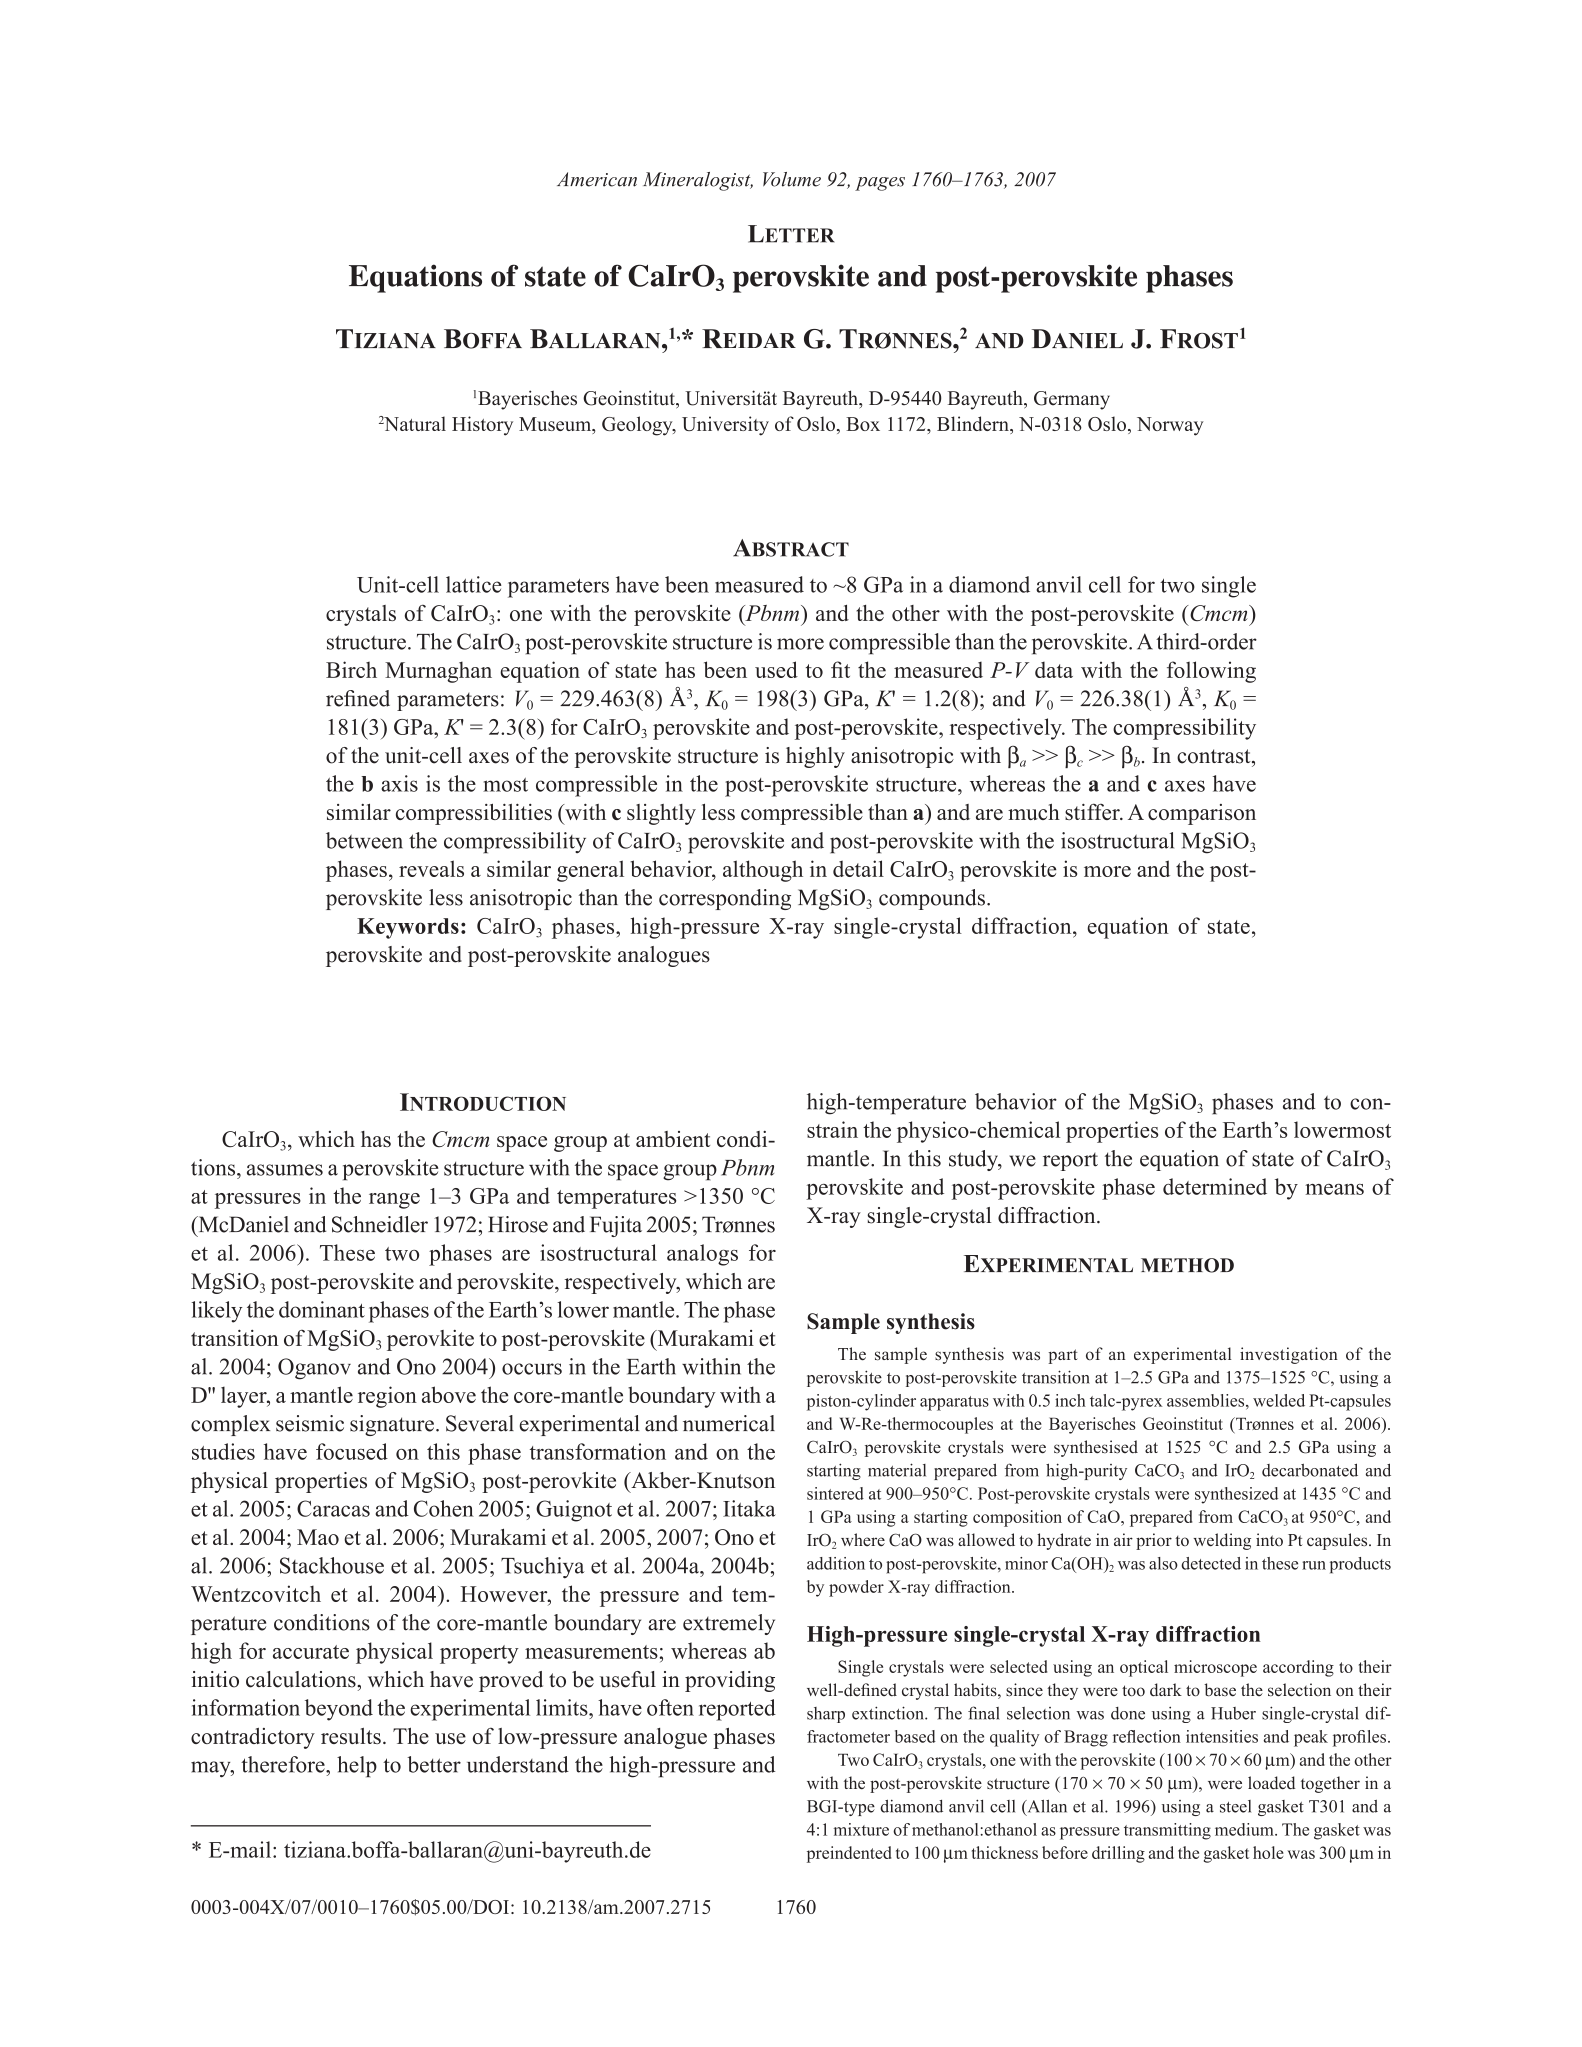 The image size is (1582, 2047). Describe the element at coordinates (364, 840) in the screenshot. I see `between` at that location.
